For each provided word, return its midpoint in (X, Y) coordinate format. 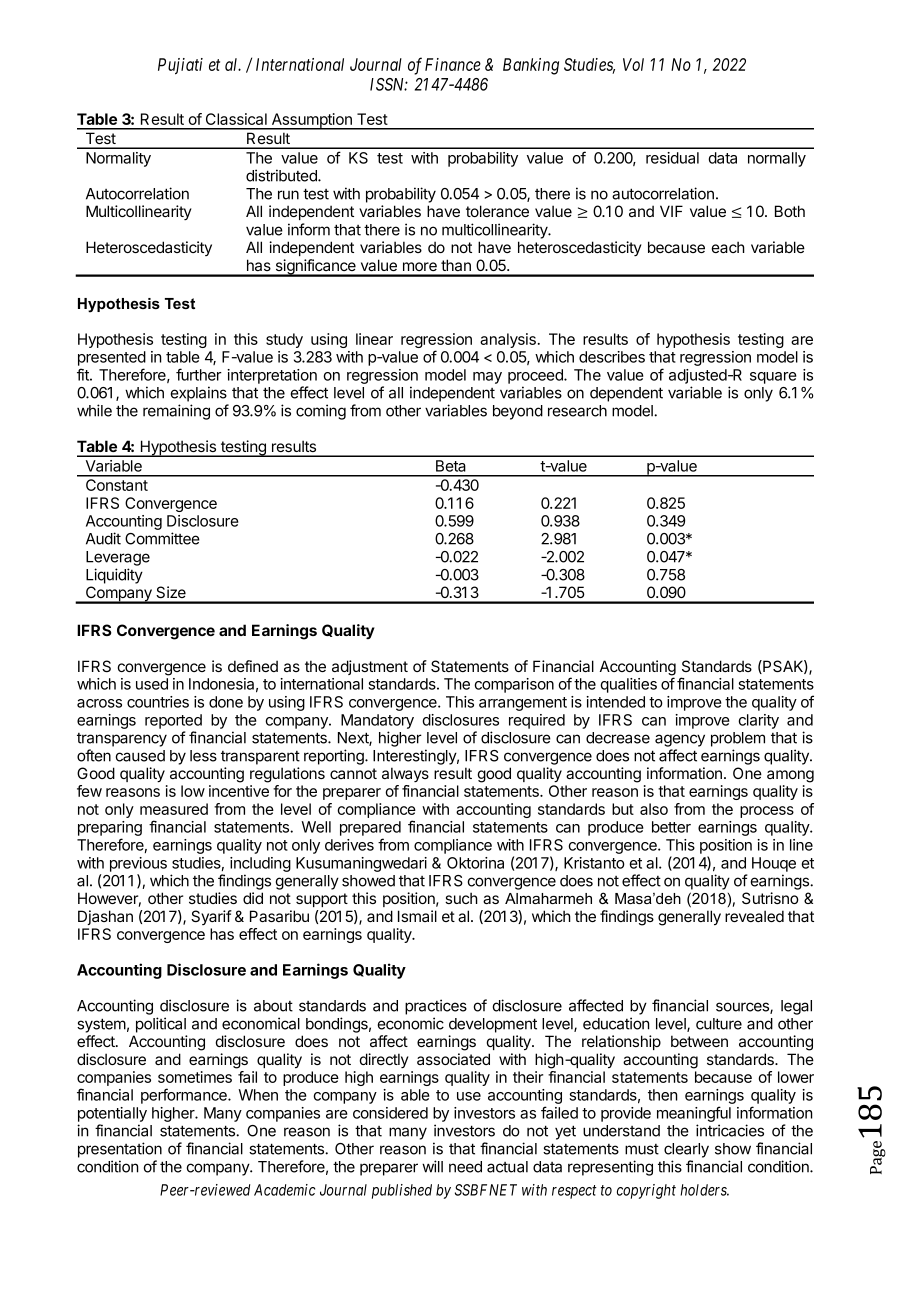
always (405, 774)
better (671, 827)
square (773, 378)
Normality (118, 159)
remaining (176, 412)
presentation (120, 1150)
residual (672, 158)
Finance (453, 64)
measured (174, 809)
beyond (518, 412)
